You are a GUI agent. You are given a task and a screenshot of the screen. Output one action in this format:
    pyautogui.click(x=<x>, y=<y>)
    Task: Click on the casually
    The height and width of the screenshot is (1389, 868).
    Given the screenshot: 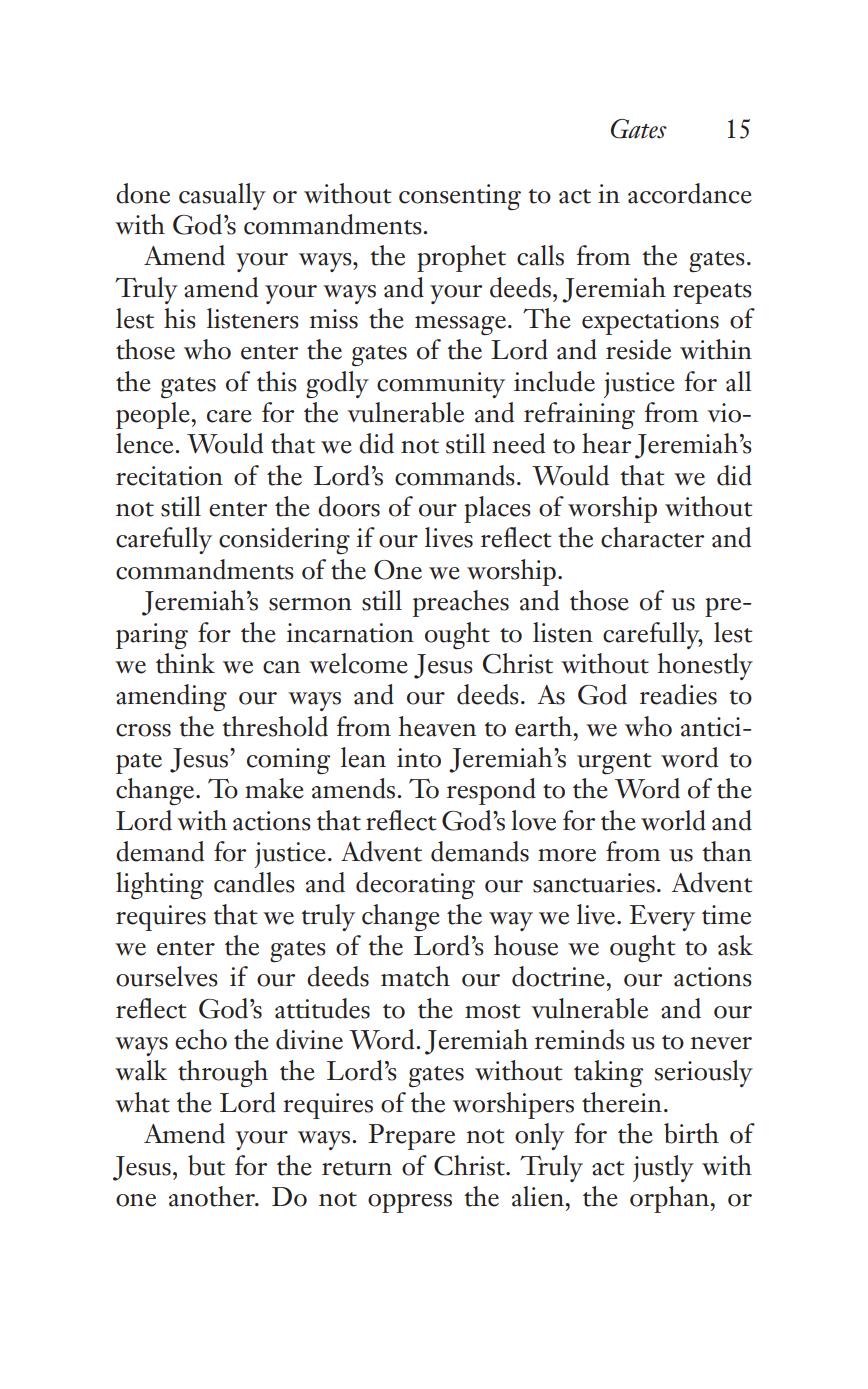 What is the action you would take?
    pyautogui.click(x=222, y=196)
